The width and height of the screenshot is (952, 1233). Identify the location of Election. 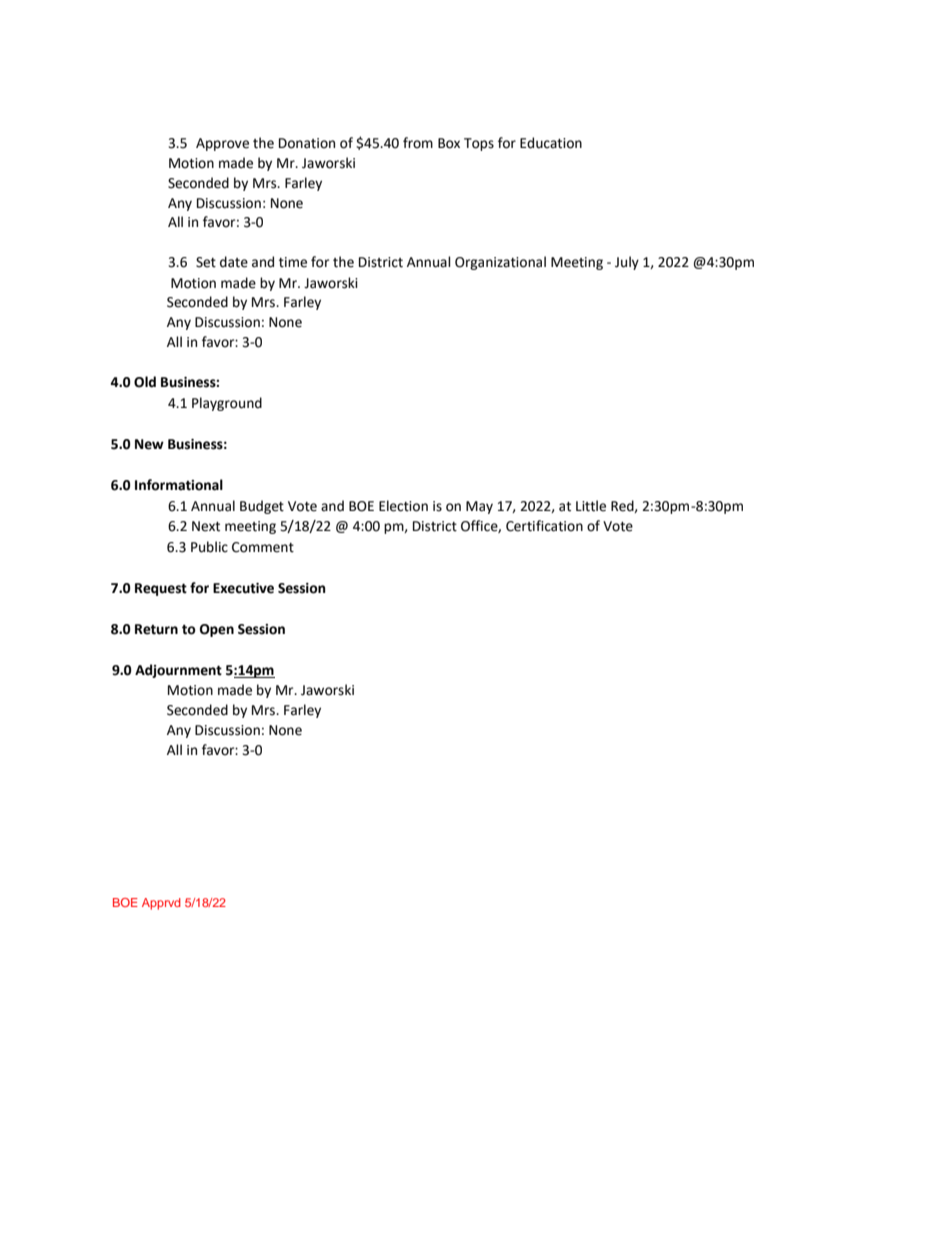
(403, 506).
